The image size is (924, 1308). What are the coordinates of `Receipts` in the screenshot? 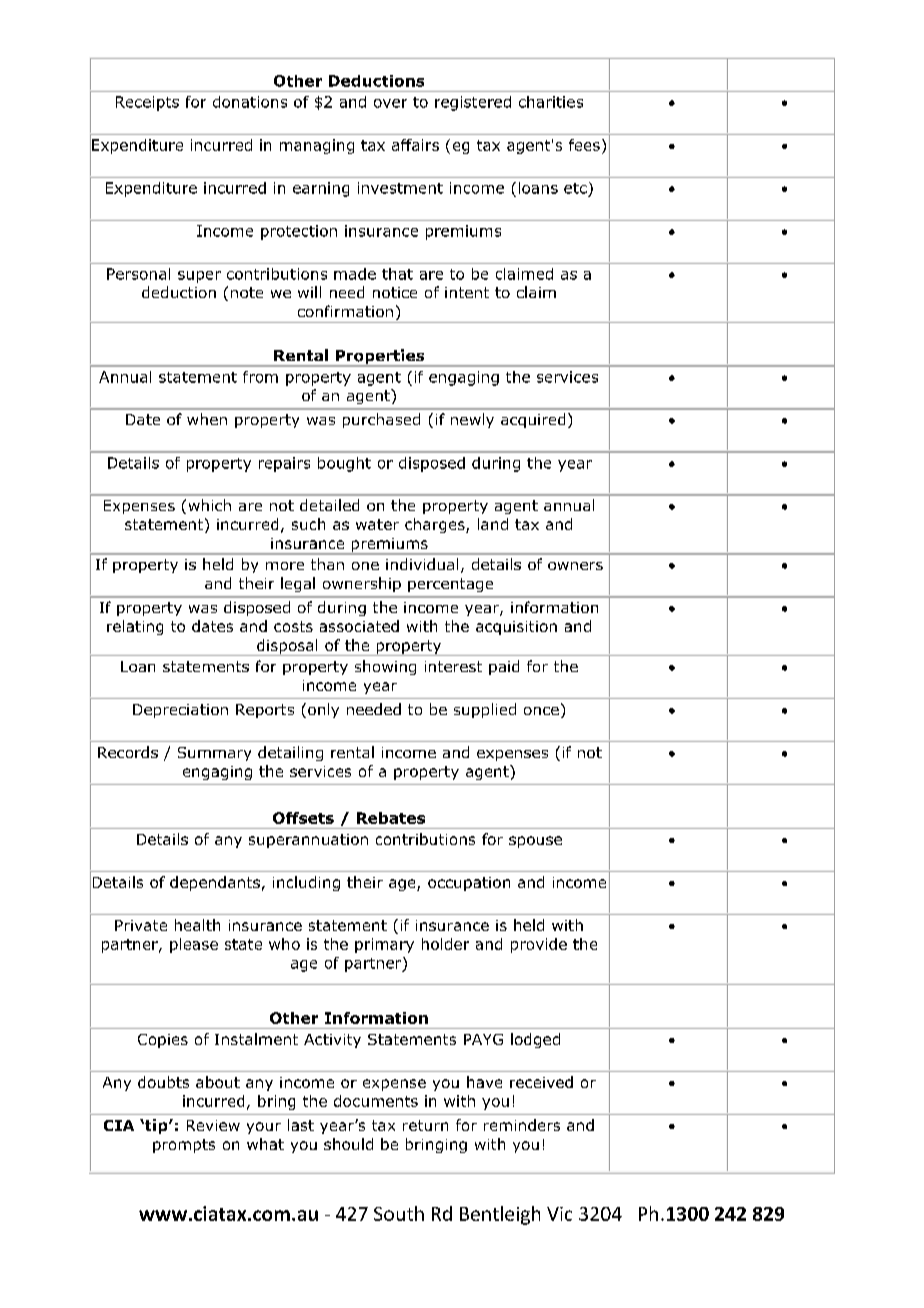 It's located at (147, 103).
